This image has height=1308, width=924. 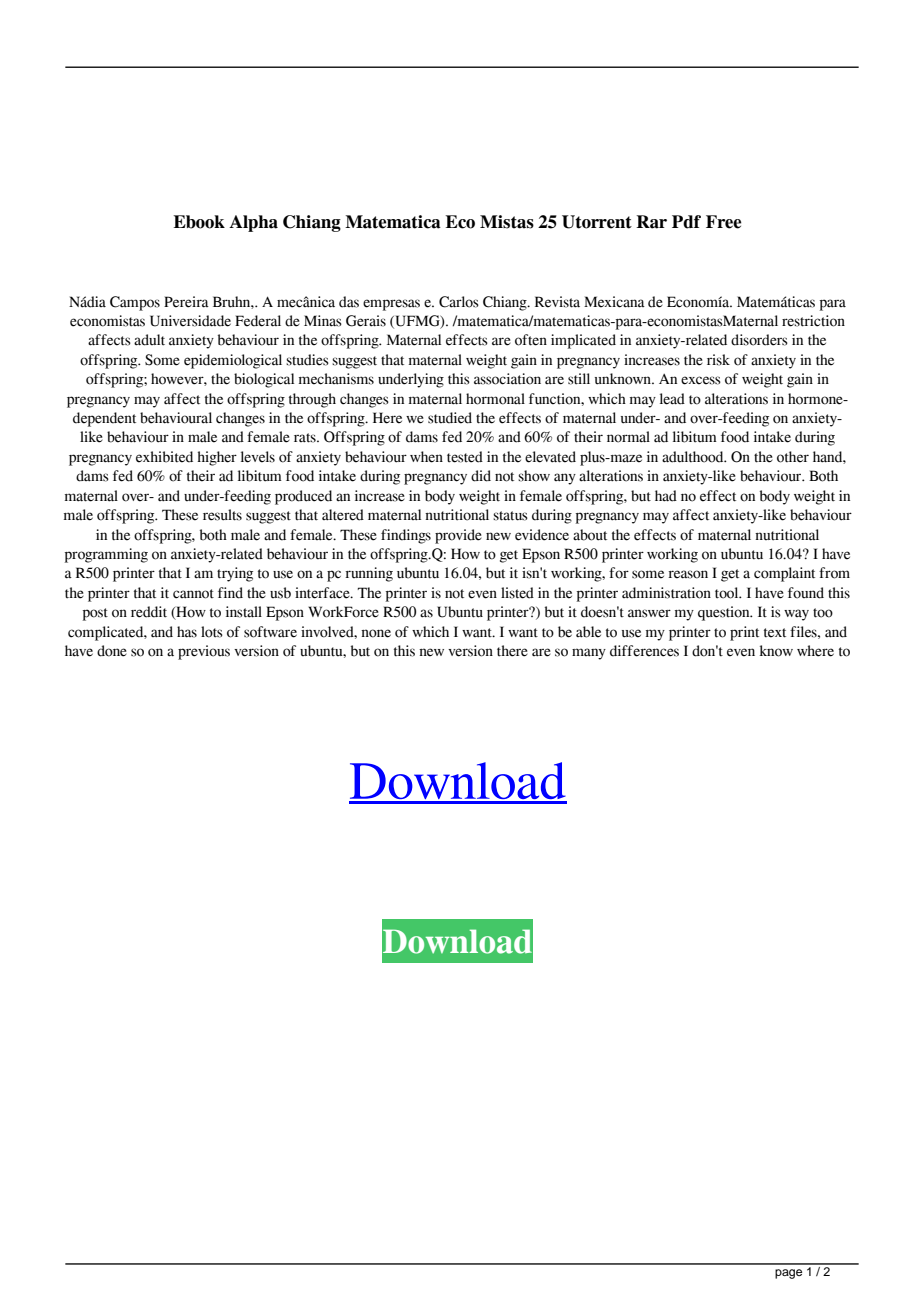 What do you see at coordinates (459, 302) in the image?
I see `Carlos` at bounding box center [459, 302].
